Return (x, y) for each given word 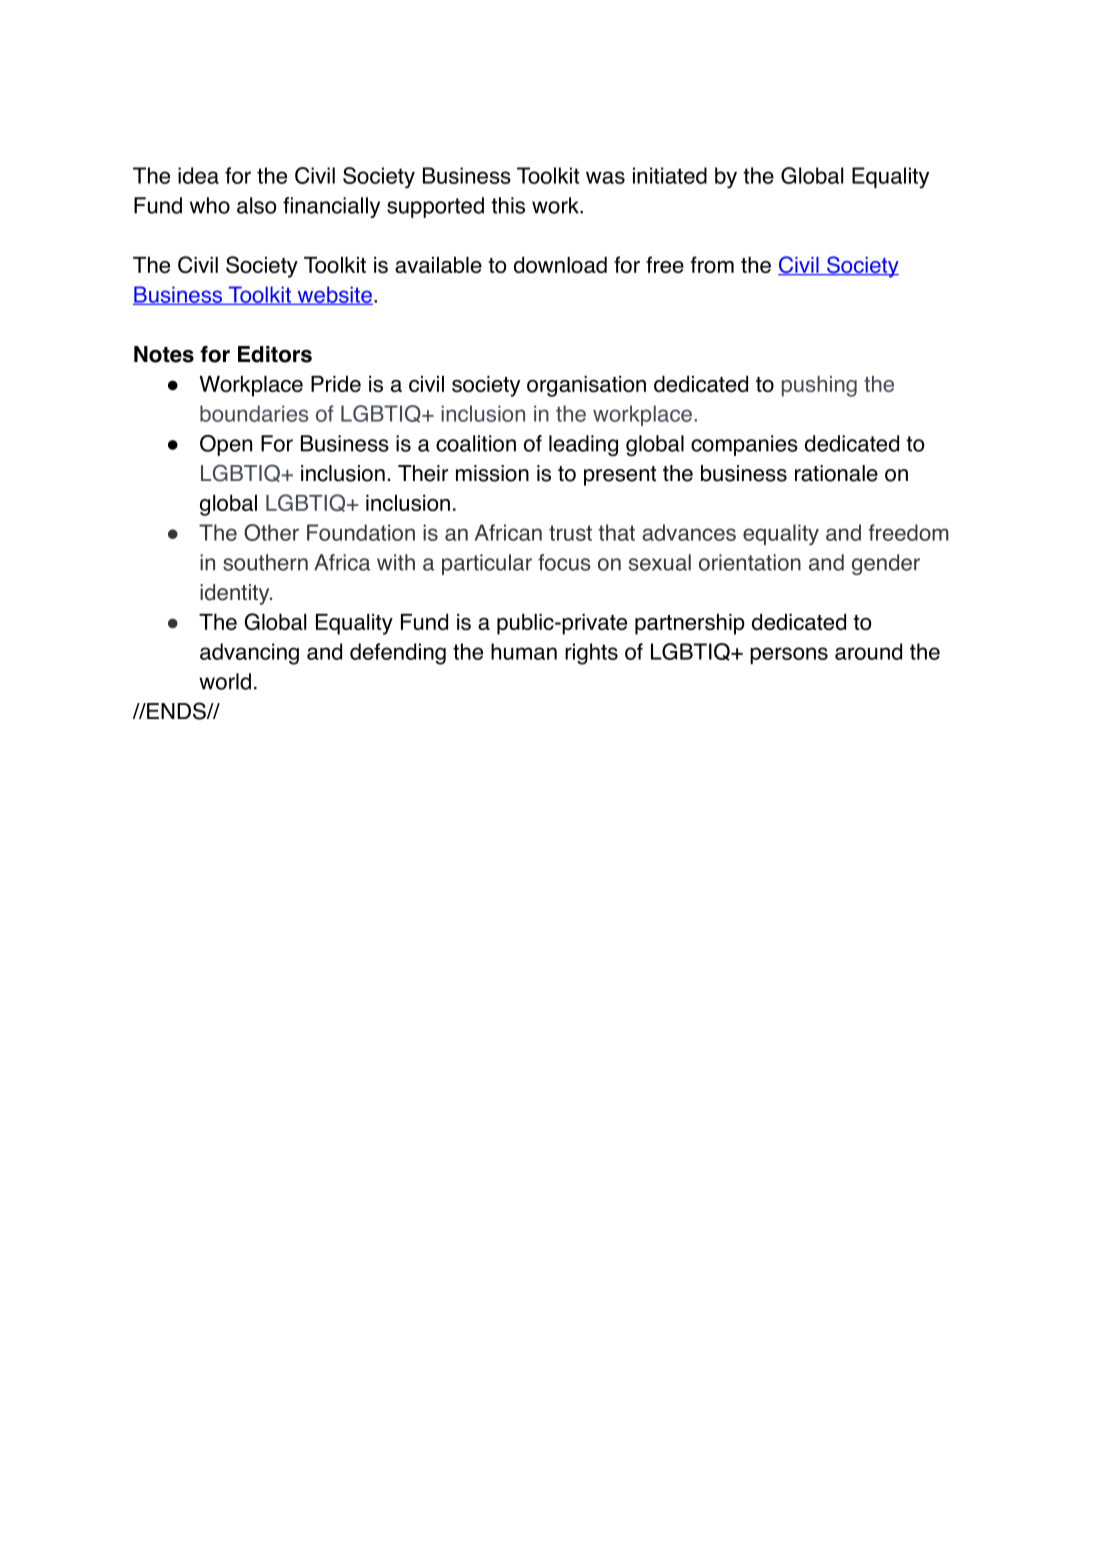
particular (487, 564)
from (712, 264)
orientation (750, 562)
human (524, 651)
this (508, 205)
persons (789, 655)
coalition (476, 443)
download (560, 264)
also (256, 205)
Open (226, 445)
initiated (670, 175)
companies (744, 445)
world (225, 681)
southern (265, 562)
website (334, 295)
